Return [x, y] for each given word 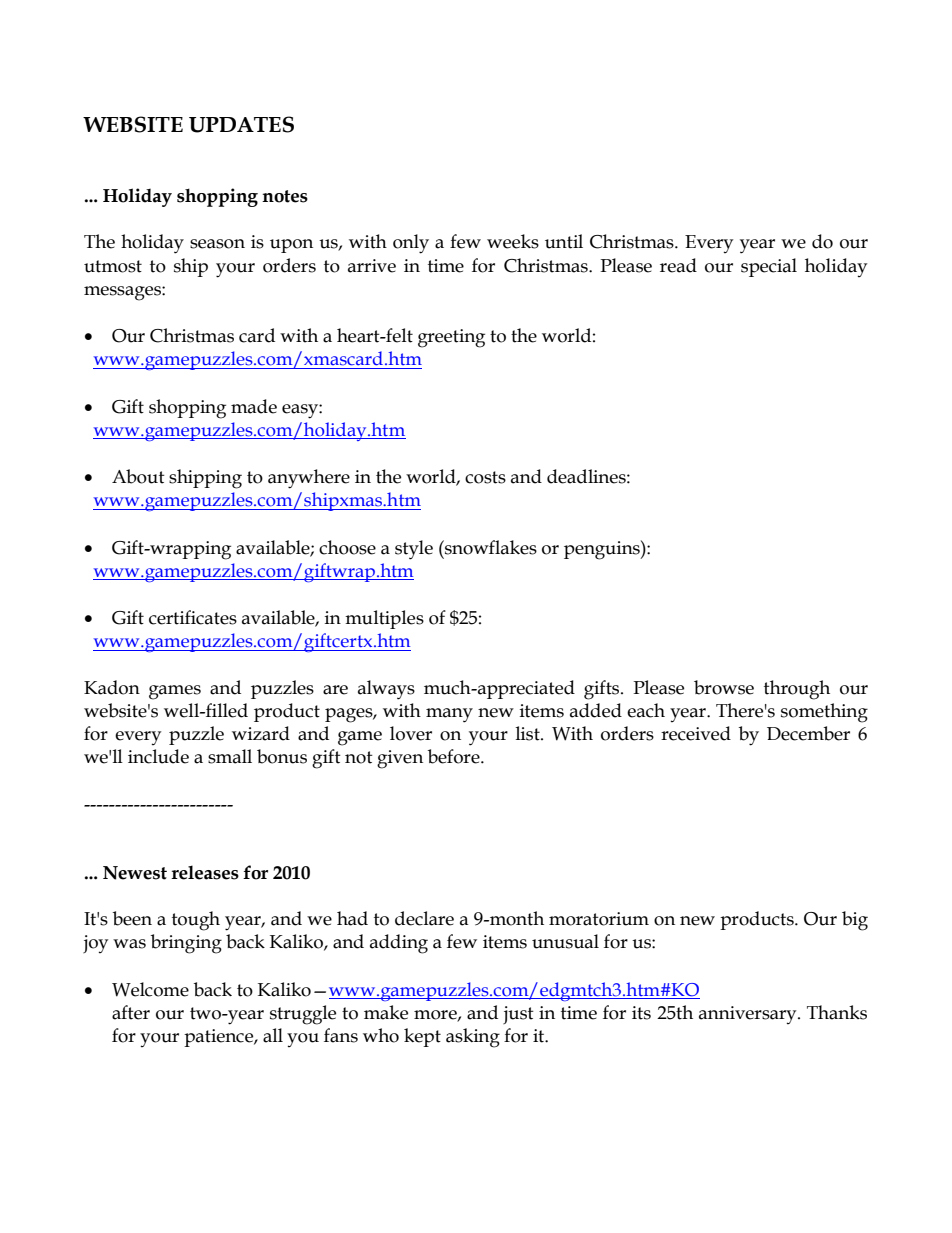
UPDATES [241, 124]
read [678, 265]
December [808, 733]
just [518, 1015]
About [138, 476]
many [449, 715]
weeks [513, 241]
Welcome [150, 989]
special [769, 267]
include [158, 756]
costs [485, 477]
